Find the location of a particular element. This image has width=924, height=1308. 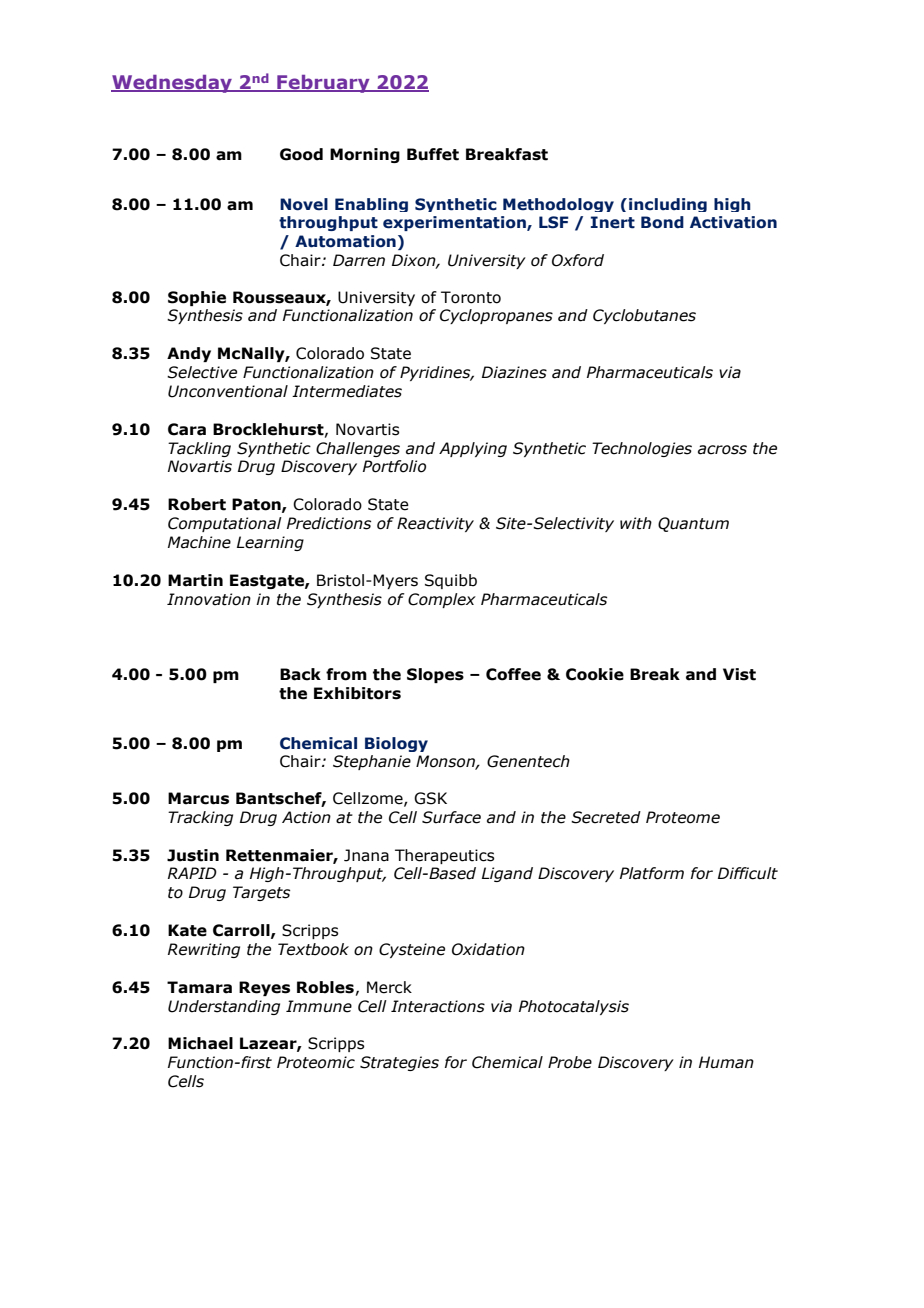

Quantum is located at coordinates (693, 524).
